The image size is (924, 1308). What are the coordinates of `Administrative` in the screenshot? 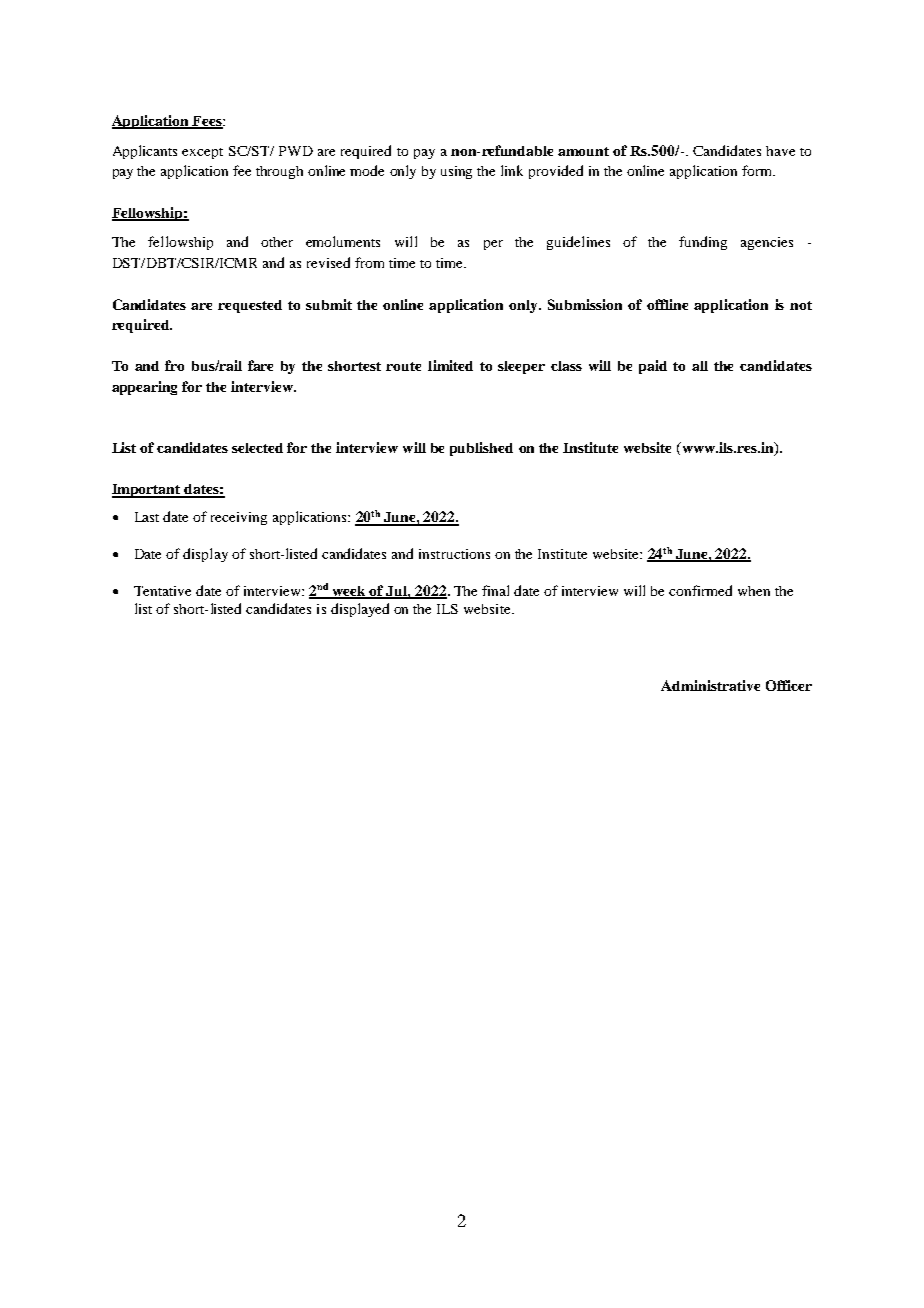 It's located at (710, 685).
